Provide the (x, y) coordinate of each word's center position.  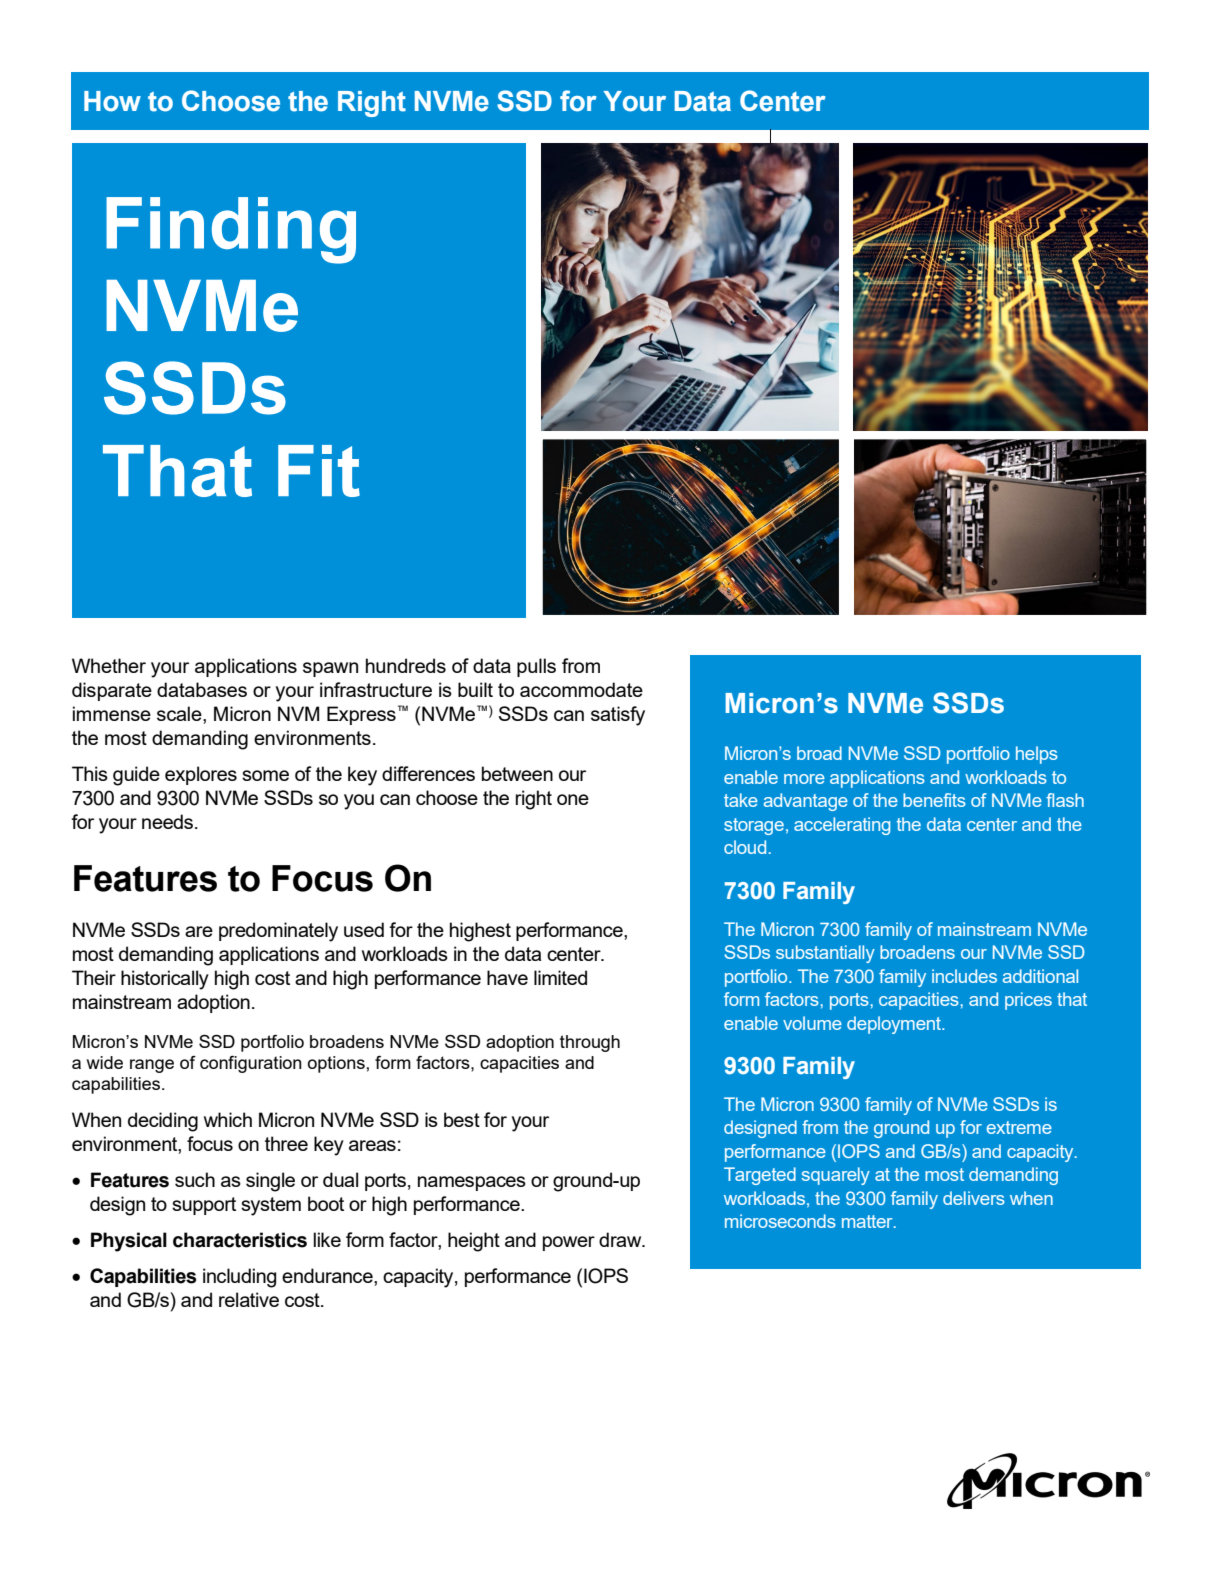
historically (165, 980)
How (112, 101)
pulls (536, 667)
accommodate (581, 689)
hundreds (406, 665)
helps (1037, 755)
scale (180, 713)
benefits (934, 800)
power (569, 1243)
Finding (231, 230)
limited (560, 977)
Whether (109, 665)
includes (964, 976)
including (239, 1278)
